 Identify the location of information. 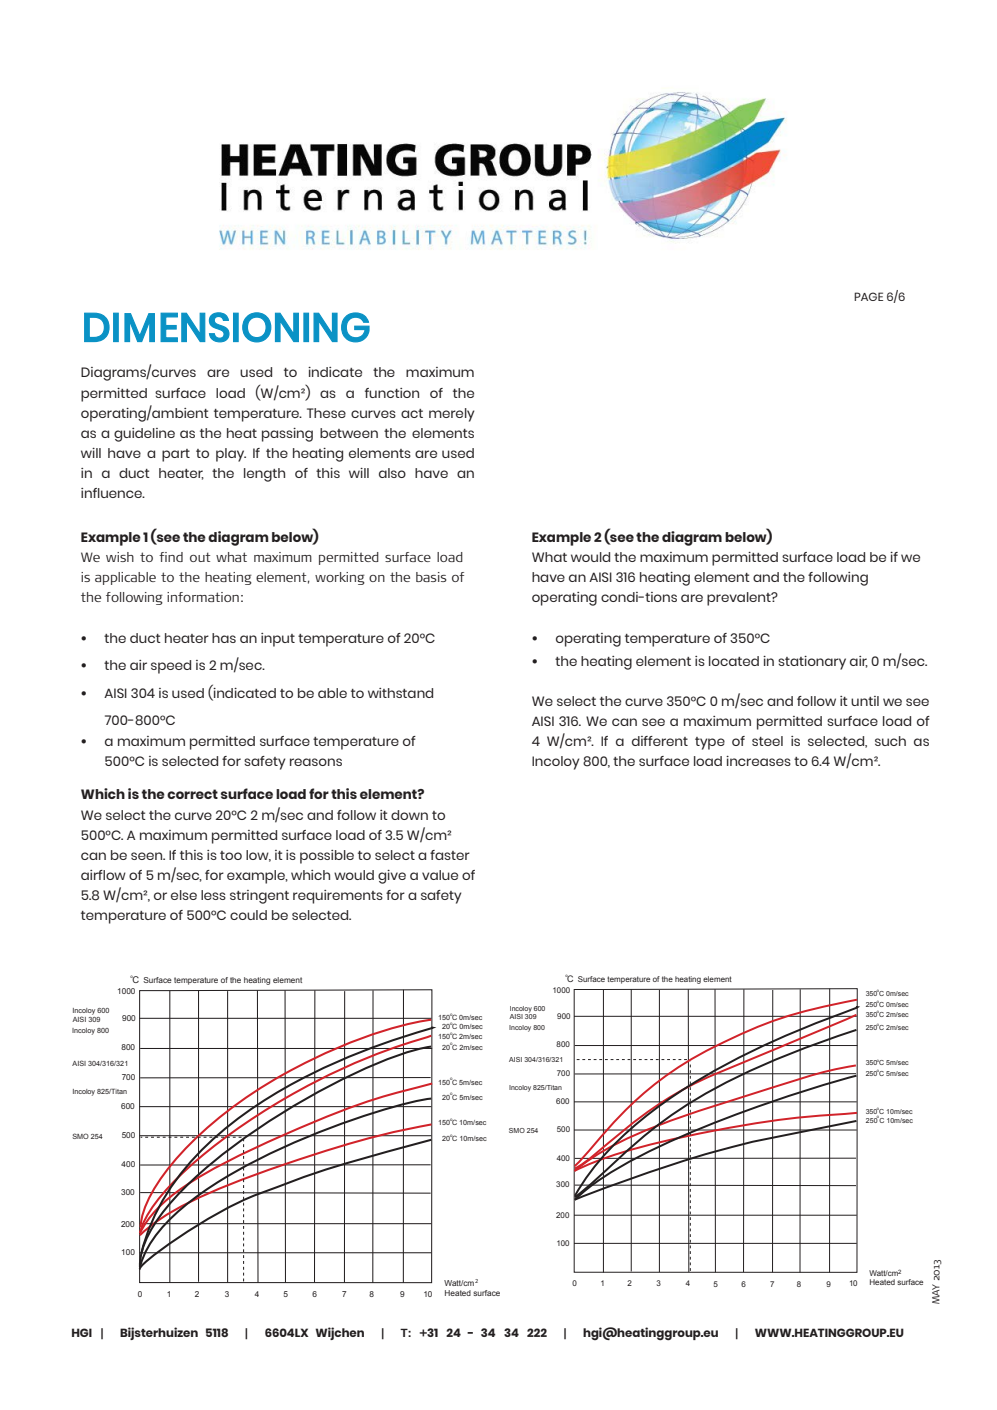
(203, 597).
